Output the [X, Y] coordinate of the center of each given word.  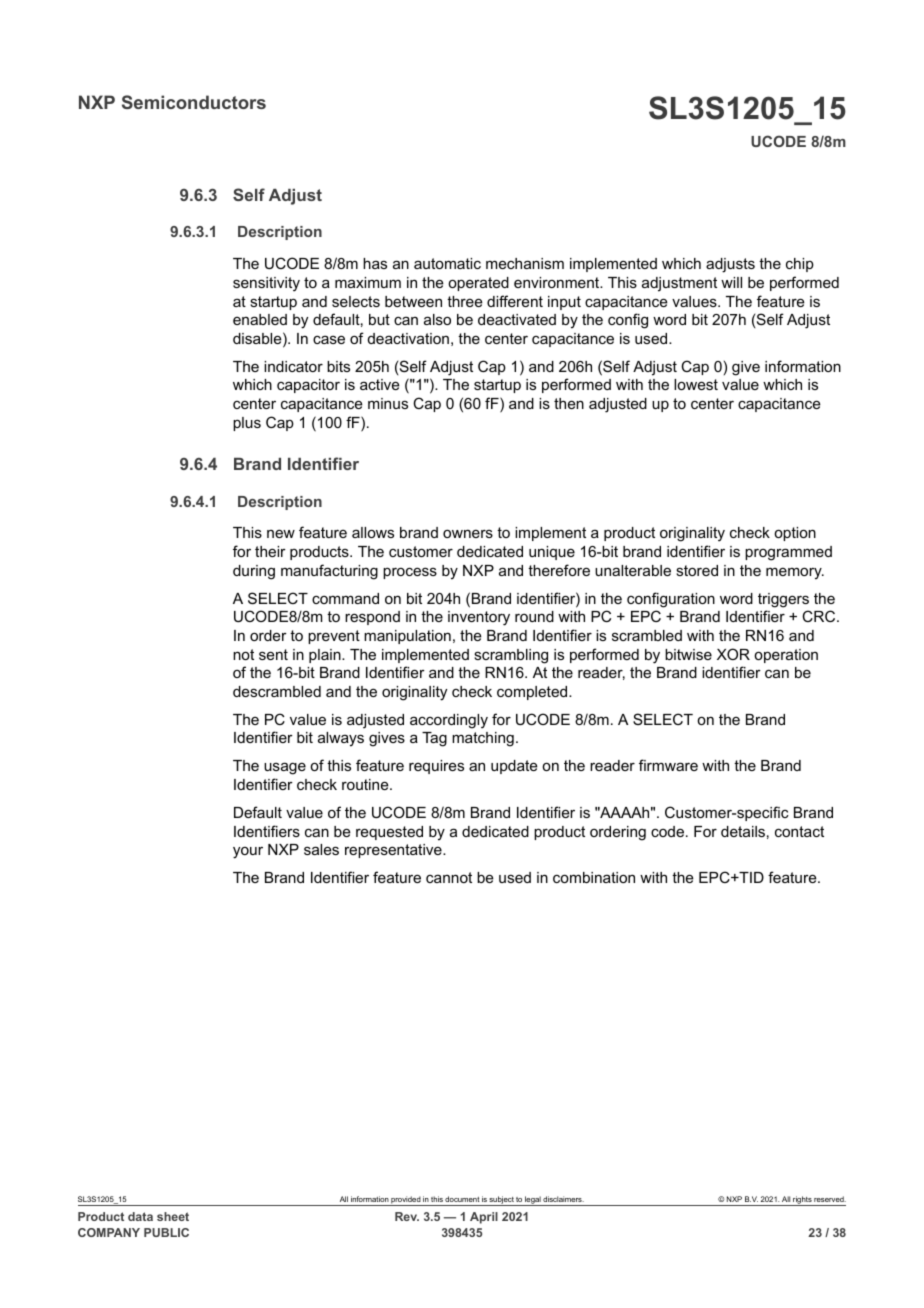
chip [800, 265]
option [795, 534]
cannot [449, 877]
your [248, 853]
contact [799, 831]
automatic [447, 263]
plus [247, 424]
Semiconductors [194, 102]
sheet [173, 1216]
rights [802, 1201]
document [462, 1199]
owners [468, 533]
